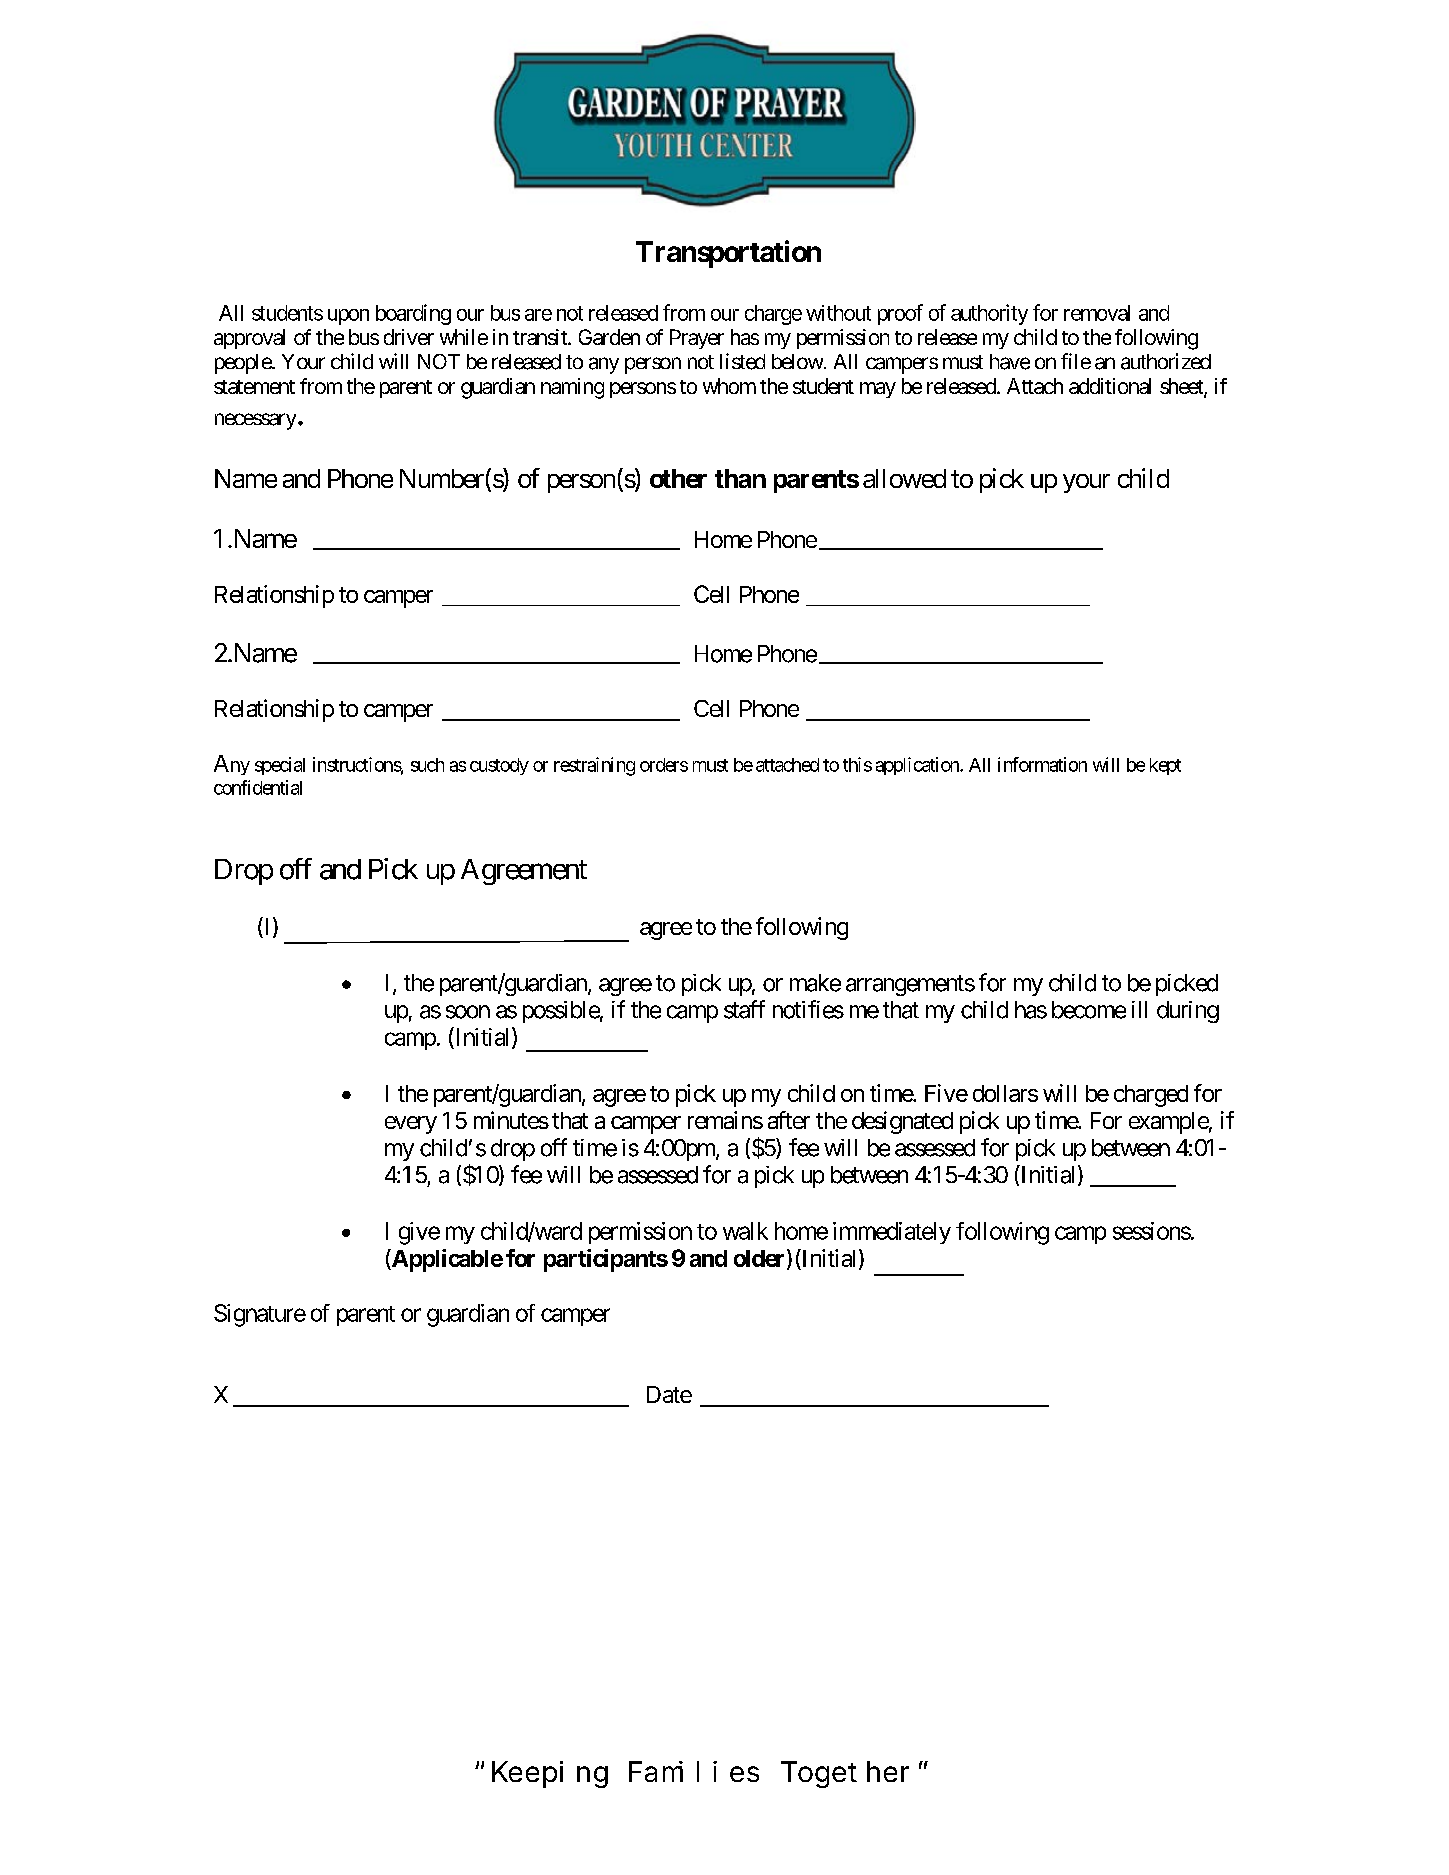 The width and height of the screenshot is (1449, 1875). I want to click on during, so click(1188, 1012).
